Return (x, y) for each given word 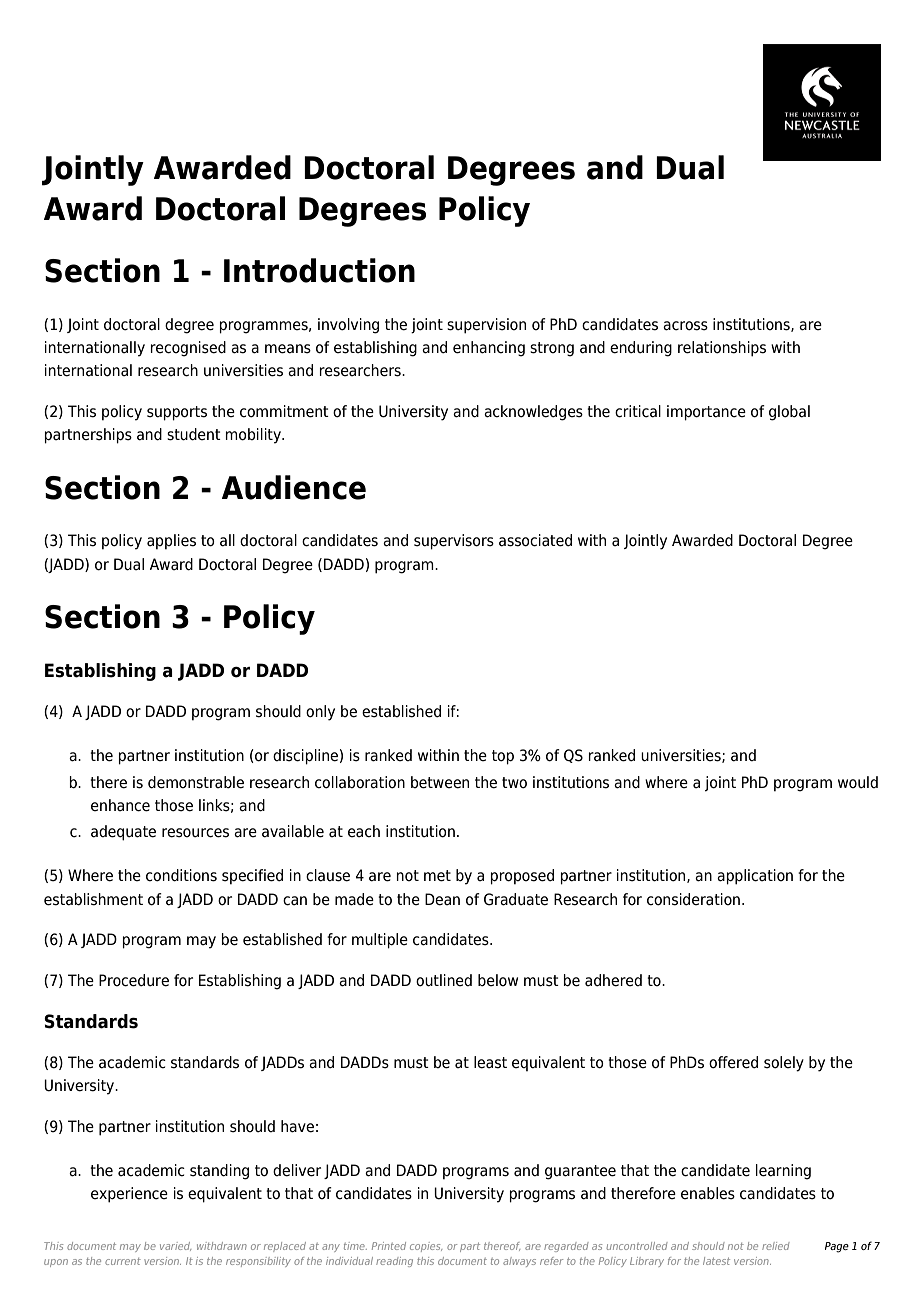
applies (171, 541)
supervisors (454, 542)
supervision (486, 326)
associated (535, 540)
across (685, 326)
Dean (442, 899)
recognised (188, 349)
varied (175, 1246)
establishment (93, 899)
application (755, 877)
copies (426, 1247)
